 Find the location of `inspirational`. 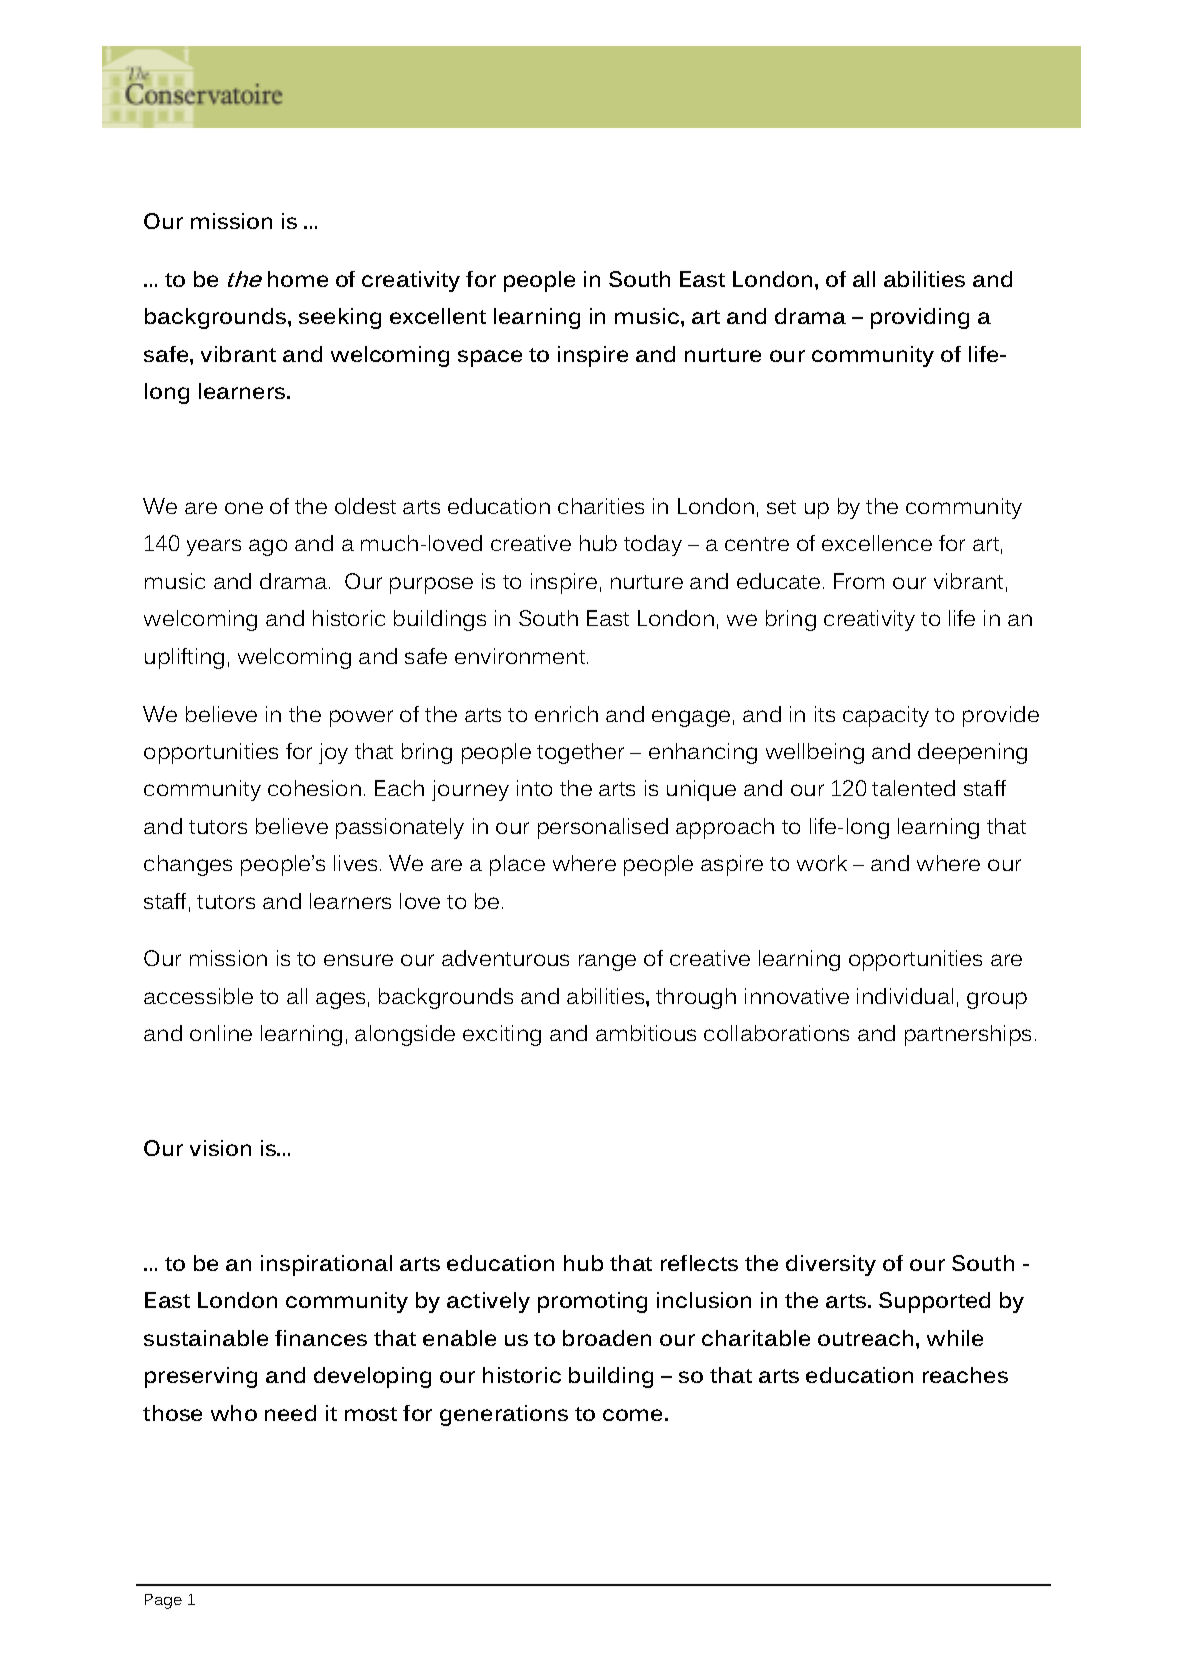

inspirational is located at coordinates (326, 1265).
